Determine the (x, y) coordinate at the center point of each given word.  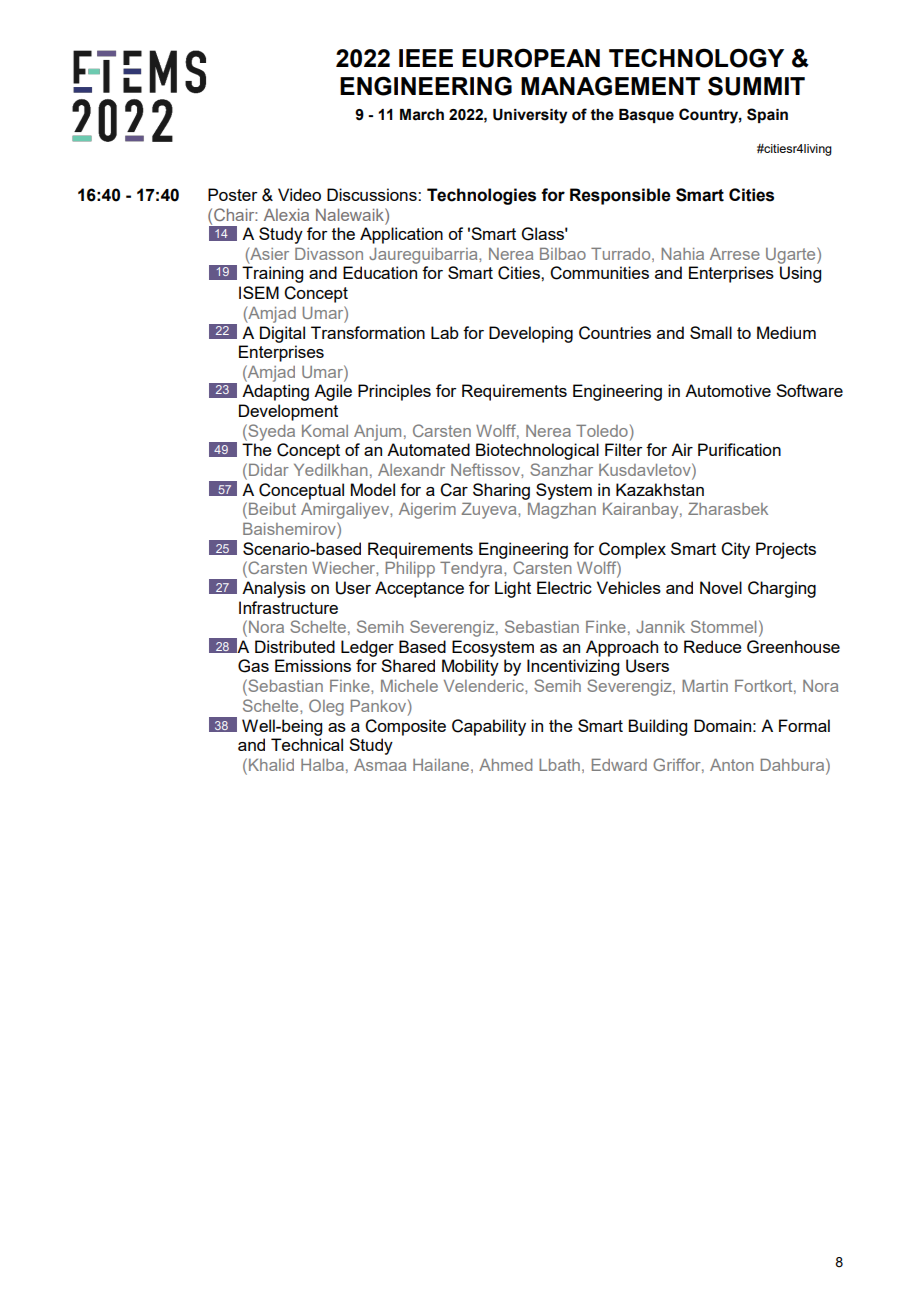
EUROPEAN (531, 58)
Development (288, 412)
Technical (307, 744)
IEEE (426, 58)
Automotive (728, 390)
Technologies (481, 196)
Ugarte (792, 255)
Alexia (286, 215)
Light (513, 589)
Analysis (274, 589)
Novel (721, 587)
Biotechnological (537, 451)
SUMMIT (756, 86)
